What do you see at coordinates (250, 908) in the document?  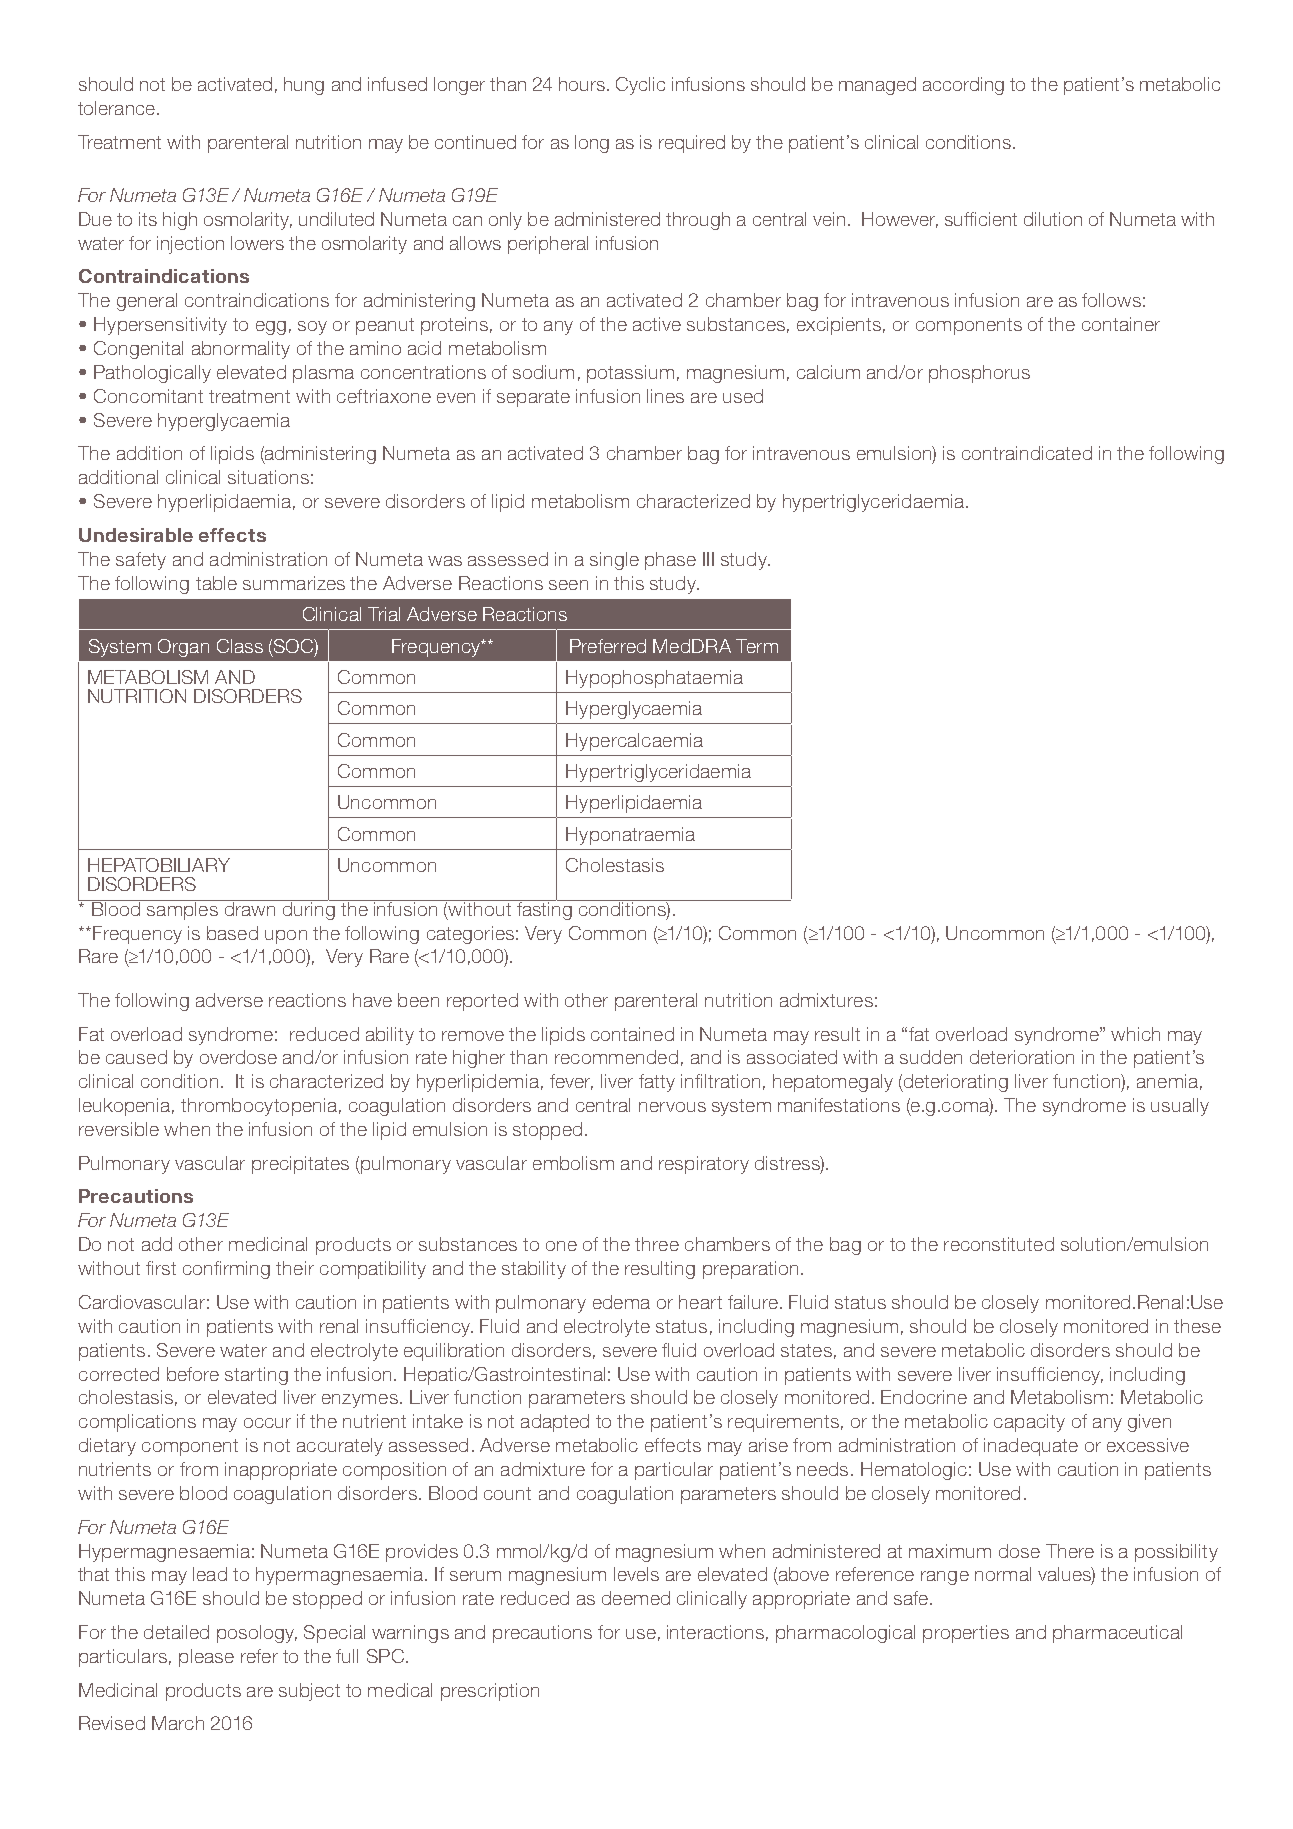 I see `drawn` at bounding box center [250, 908].
